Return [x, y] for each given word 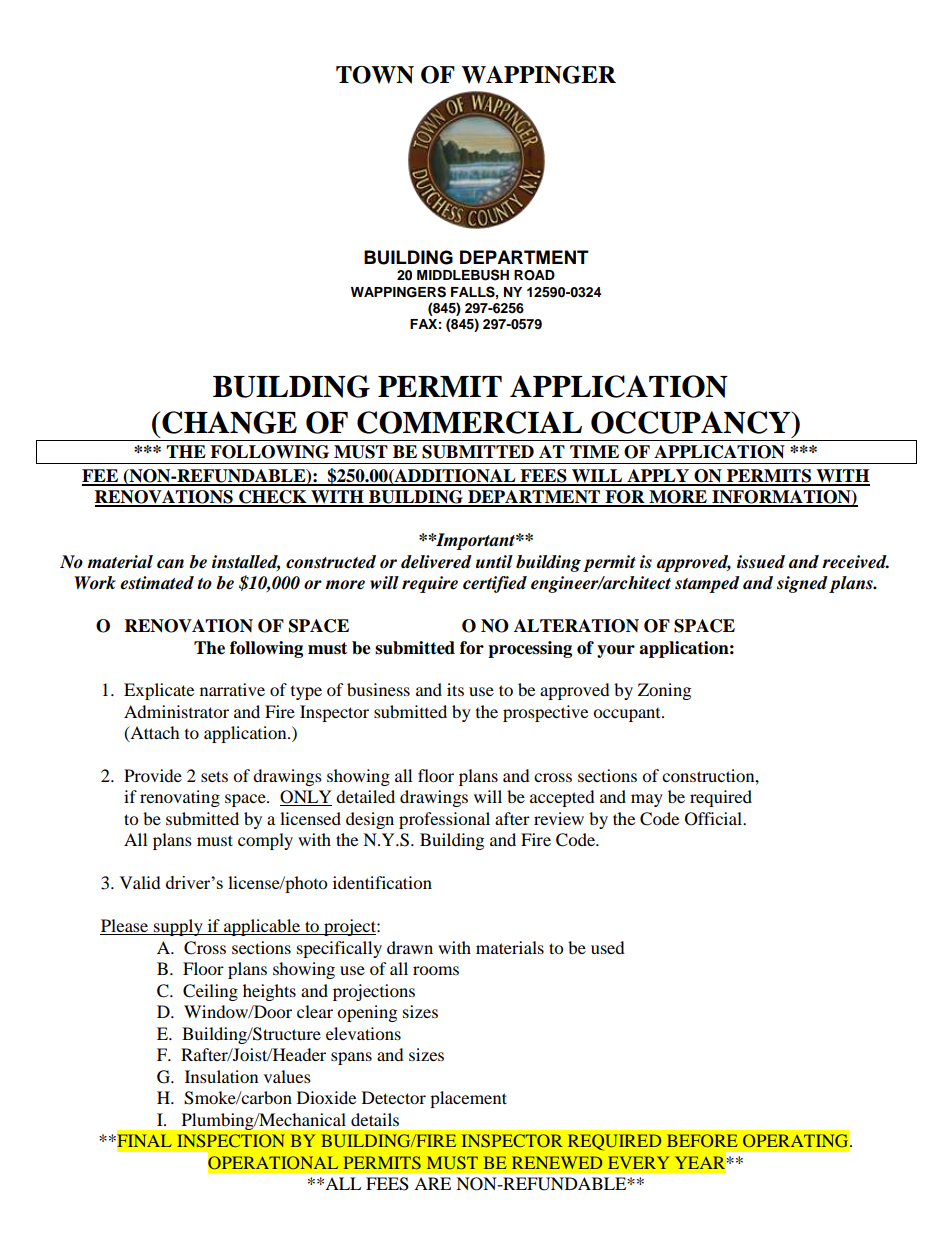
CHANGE [229, 422]
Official [714, 819]
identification [382, 882]
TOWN [375, 75]
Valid [140, 882]
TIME [594, 451]
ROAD [534, 275]
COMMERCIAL [469, 422]
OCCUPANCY [692, 422]
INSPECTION [231, 1140]
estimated [157, 583]
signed [802, 584]
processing [530, 649]
